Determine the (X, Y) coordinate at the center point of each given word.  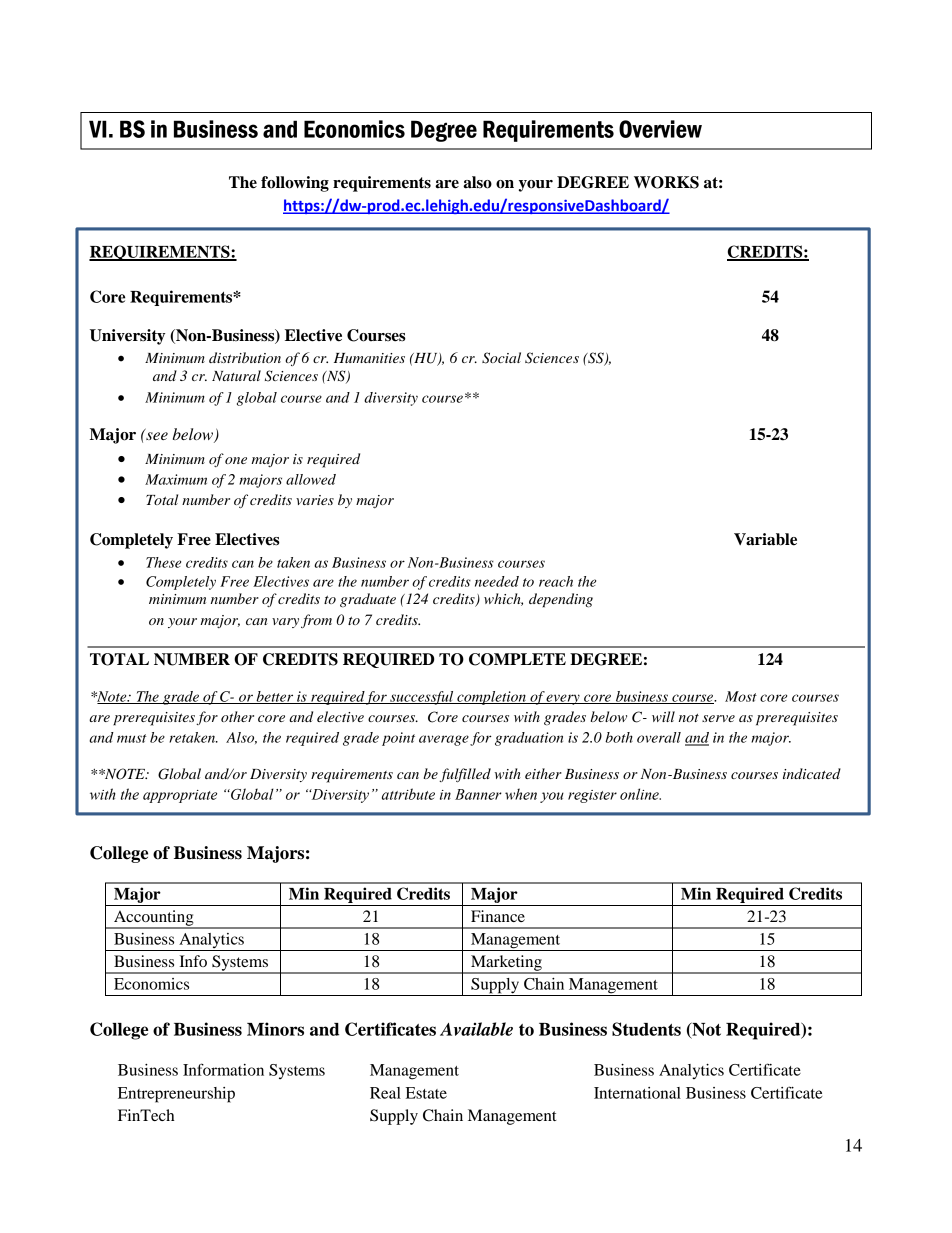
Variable (765, 539)
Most (741, 696)
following (295, 184)
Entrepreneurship (176, 1095)
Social (501, 358)
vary (285, 623)
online (640, 794)
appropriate (180, 796)
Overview (660, 129)
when (521, 794)
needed (497, 581)
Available (476, 1029)
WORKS (666, 182)
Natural (236, 375)
